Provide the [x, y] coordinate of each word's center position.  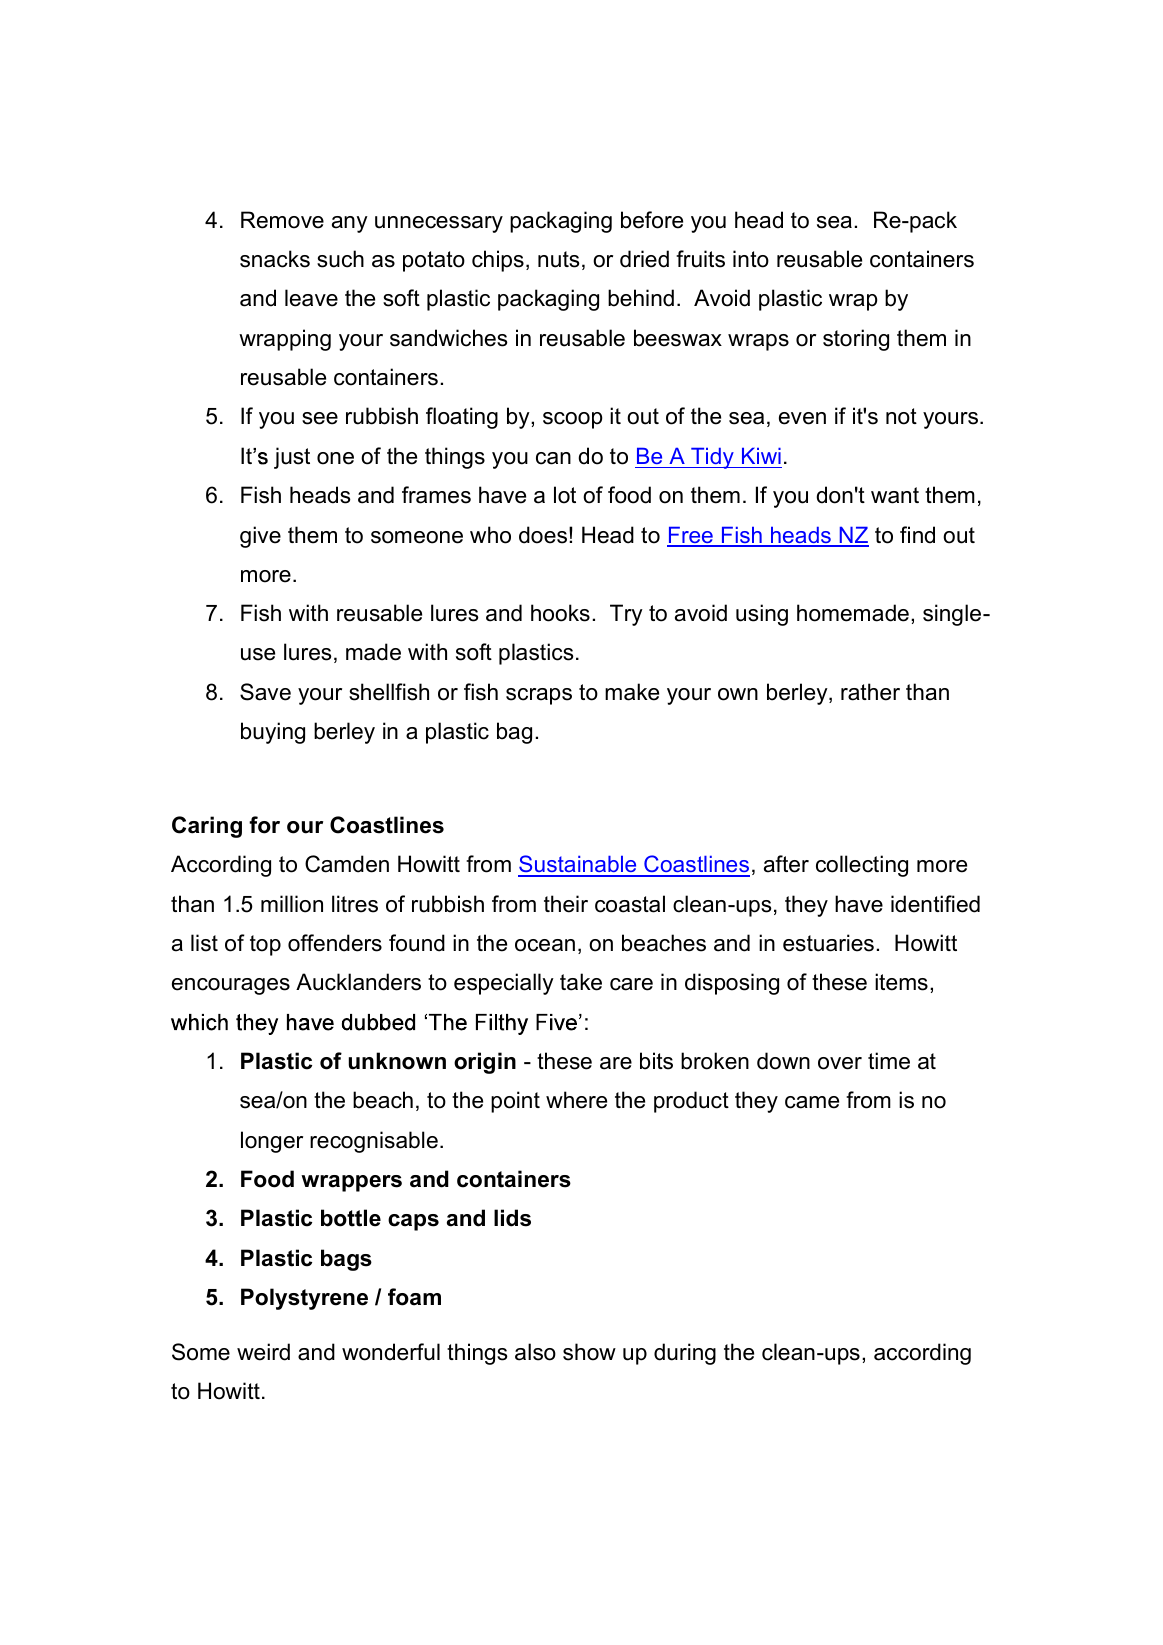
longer [272, 1142]
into [751, 259]
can [553, 458]
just [292, 458]
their [566, 904]
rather [870, 692]
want [895, 495]
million [292, 904]
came [812, 1102]
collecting [862, 866]
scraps [539, 696]
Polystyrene [304, 1299]
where [576, 1100]
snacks [275, 259]
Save [265, 692]
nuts [559, 259]
